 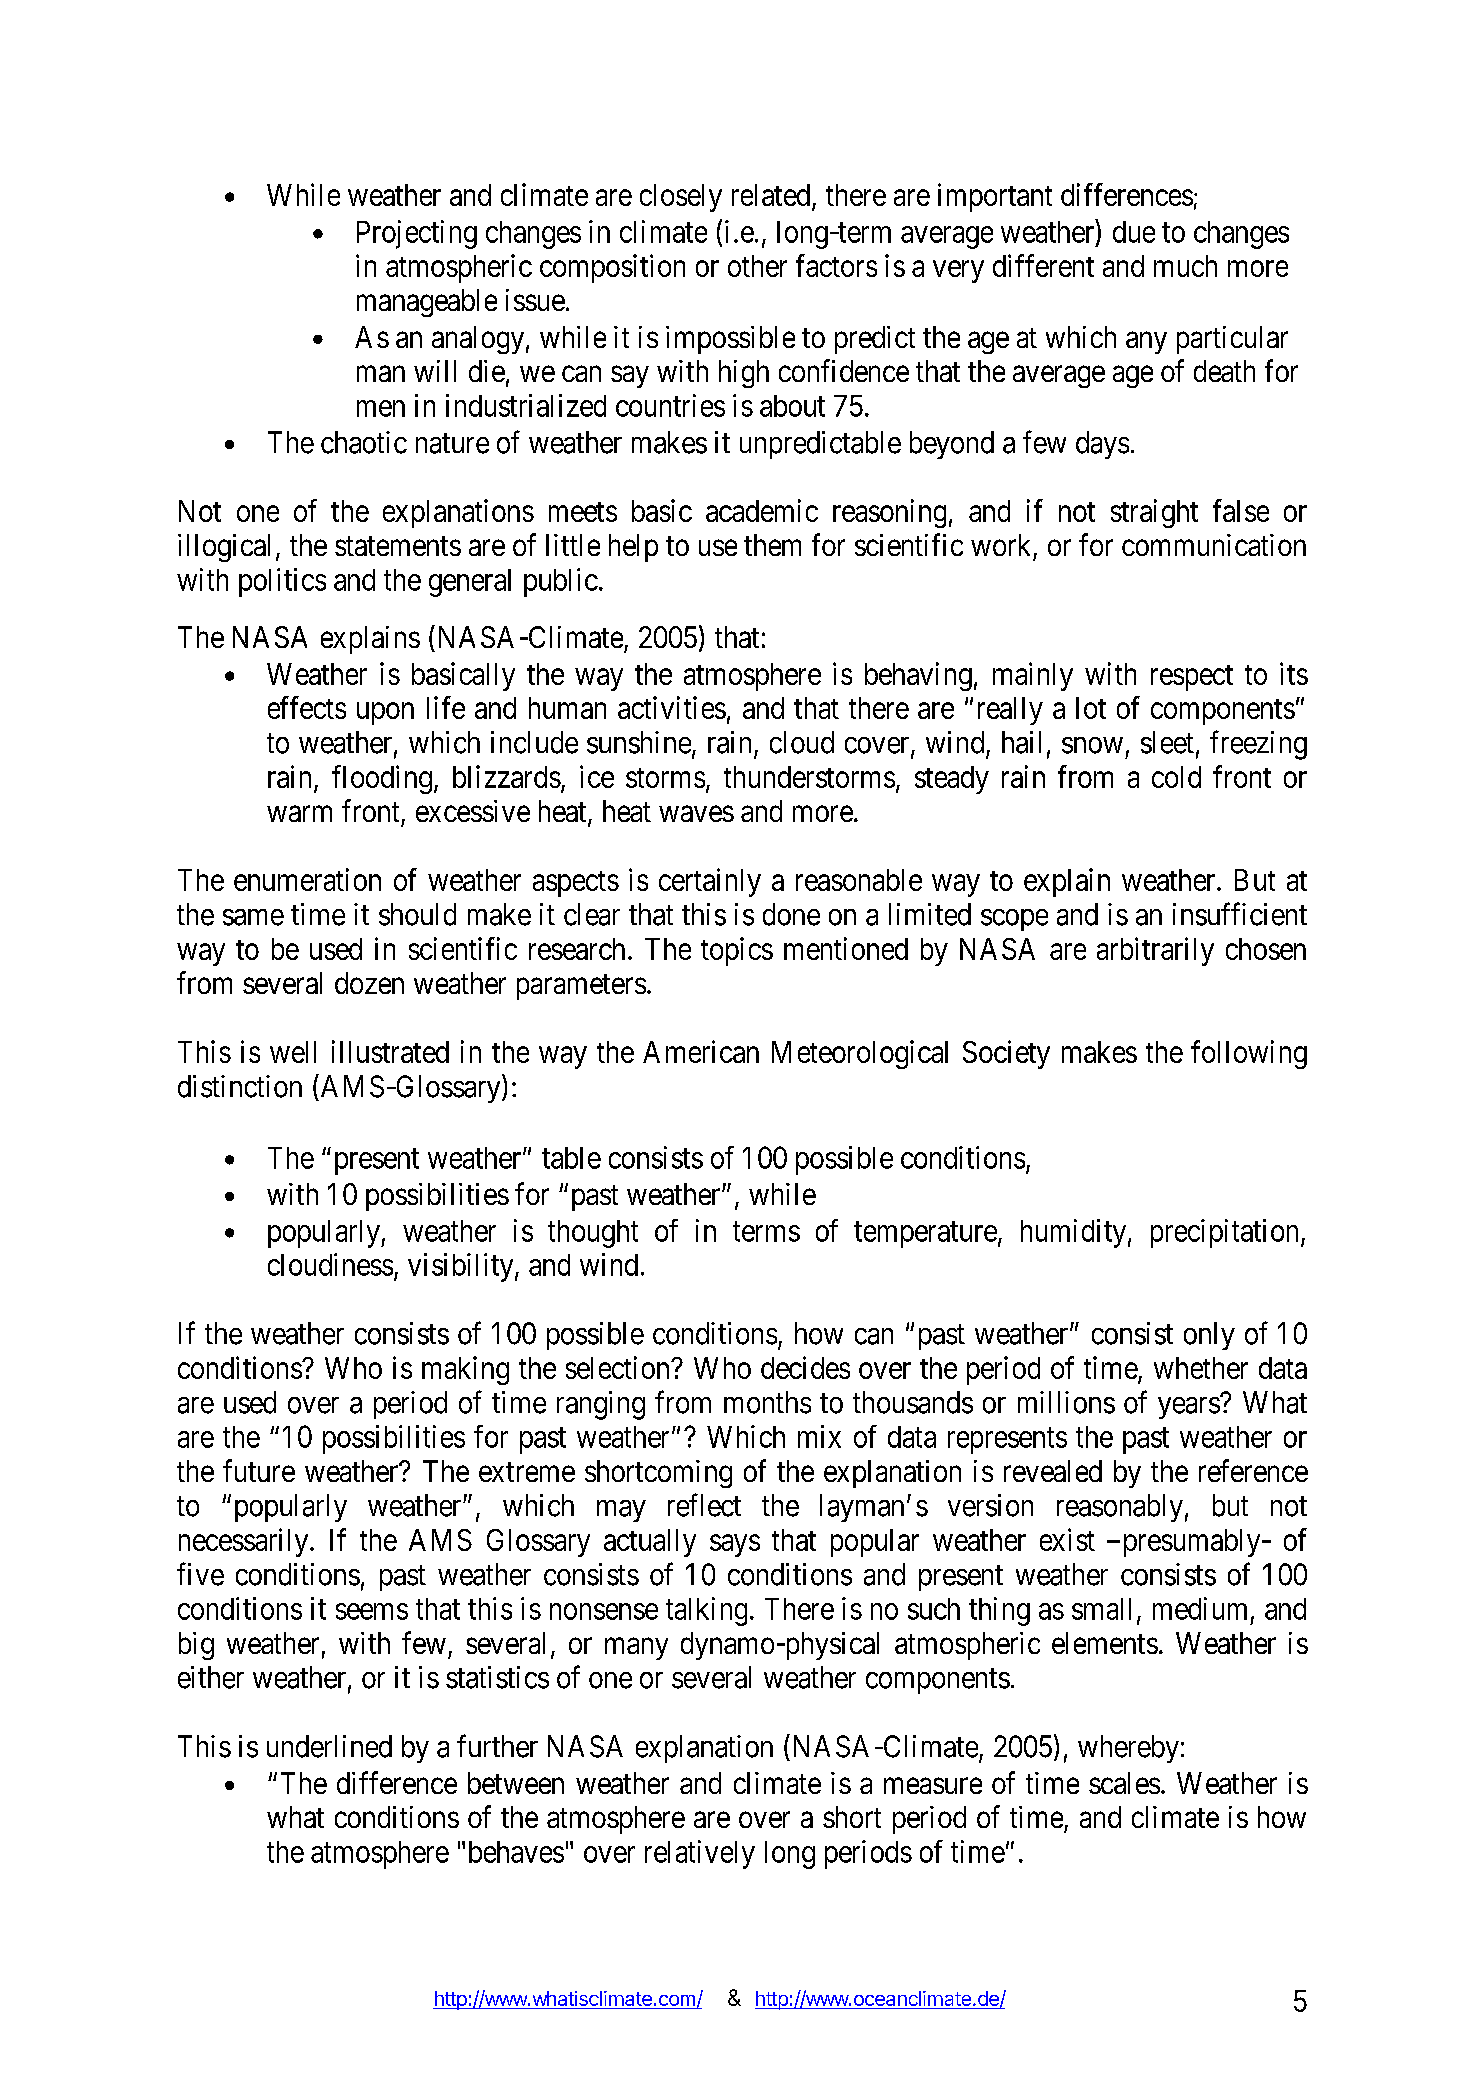 What do you see at coordinates (1134, 232) in the image?
I see `due` at bounding box center [1134, 232].
